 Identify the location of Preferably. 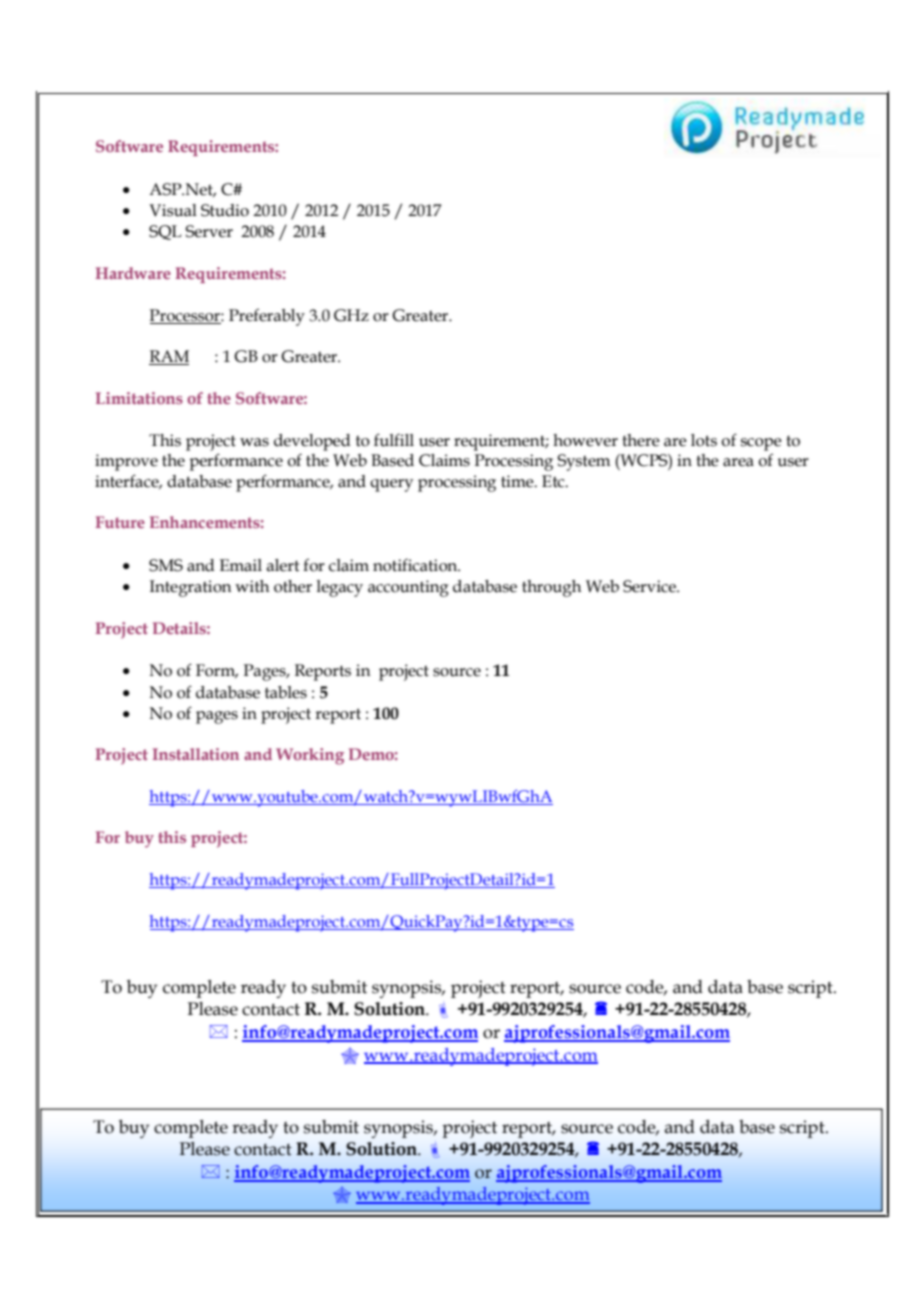
(267, 317).
